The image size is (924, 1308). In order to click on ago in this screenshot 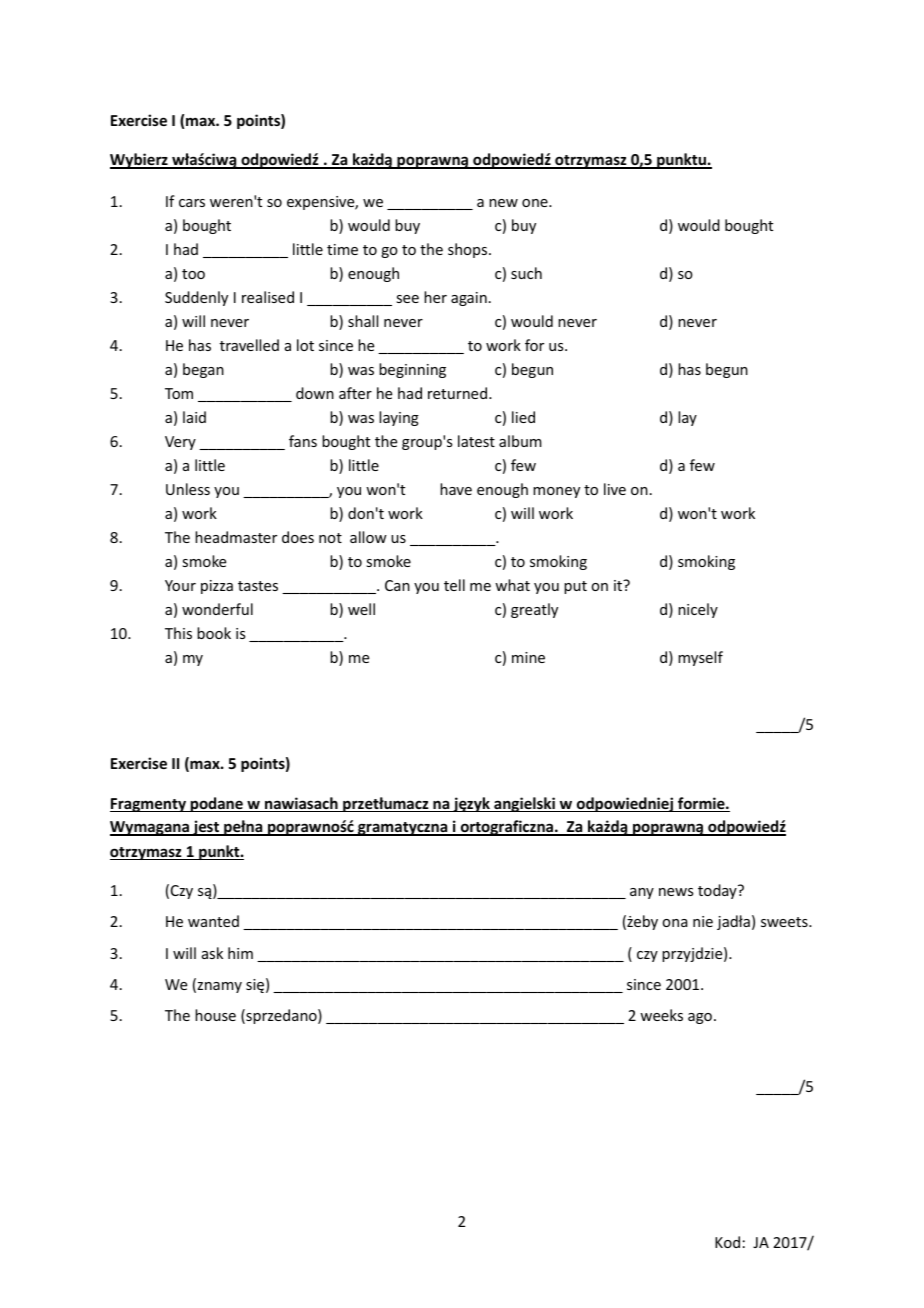, I will do `click(700, 1018)`.
